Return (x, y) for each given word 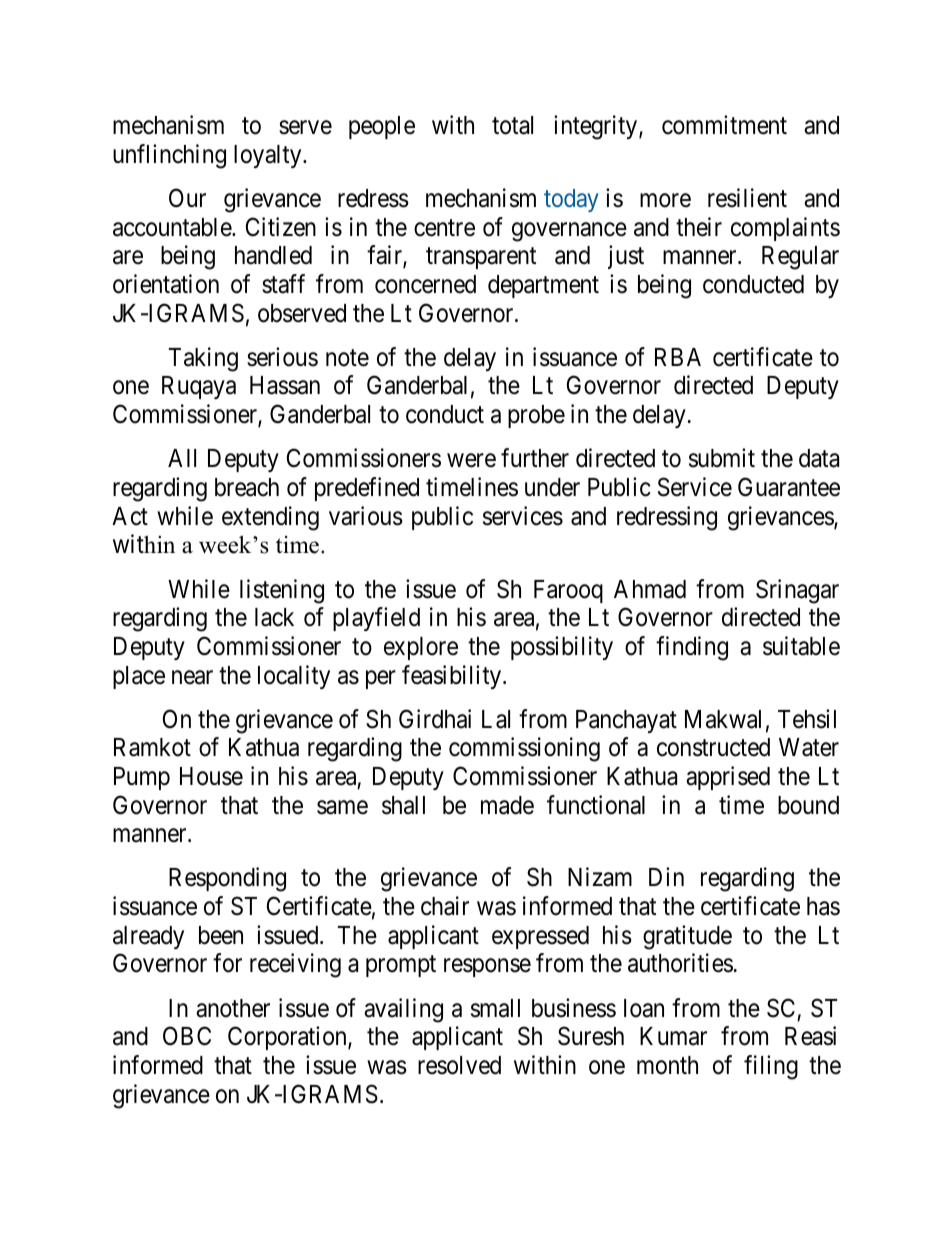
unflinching (169, 156)
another (233, 1008)
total (512, 125)
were (471, 461)
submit (722, 458)
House (211, 776)
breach (247, 487)
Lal (496, 719)
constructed (713, 747)
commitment (724, 125)
